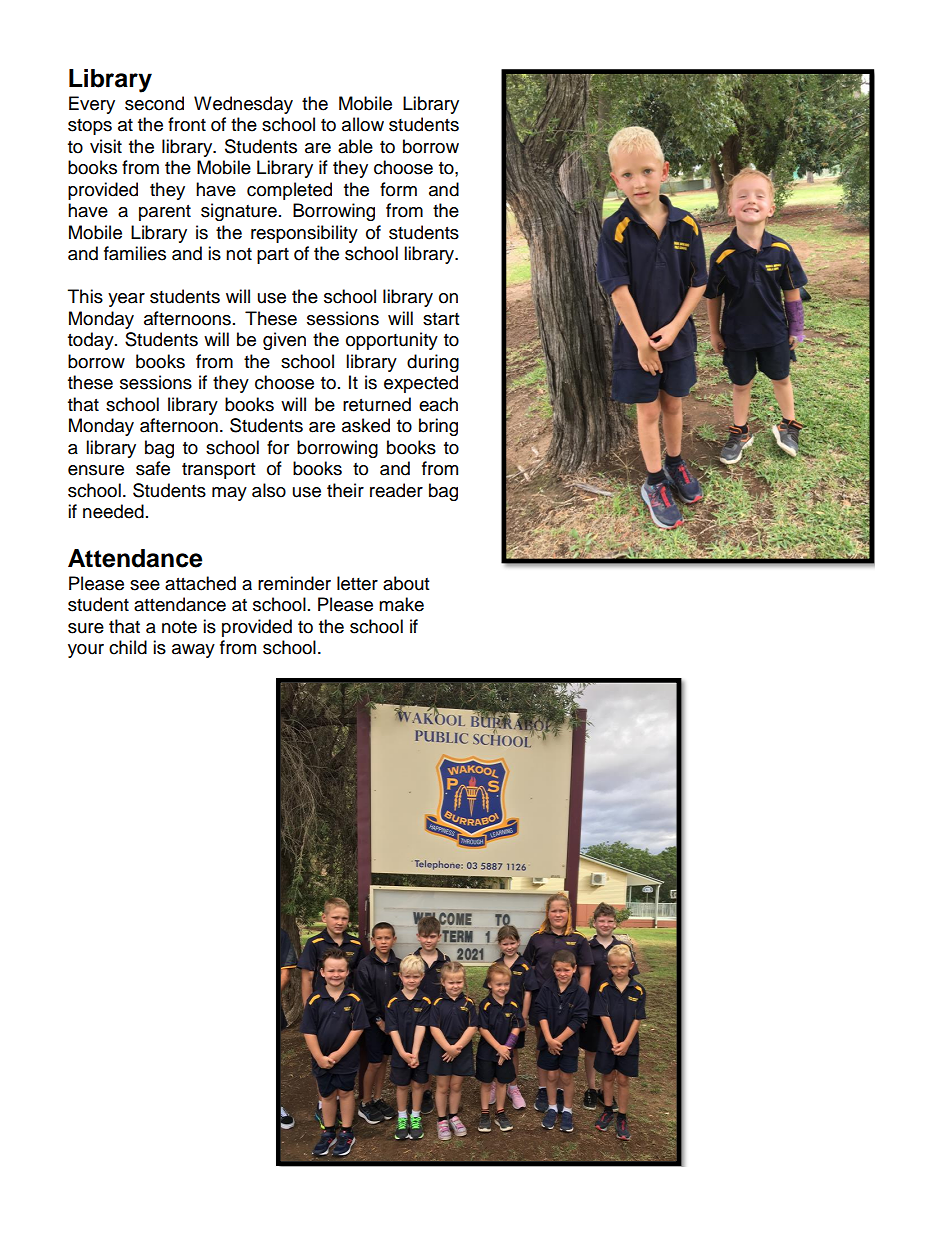 The height and width of the screenshot is (1233, 952). Describe the element at coordinates (363, 124) in the screenshot. I see `allow` at that location.
